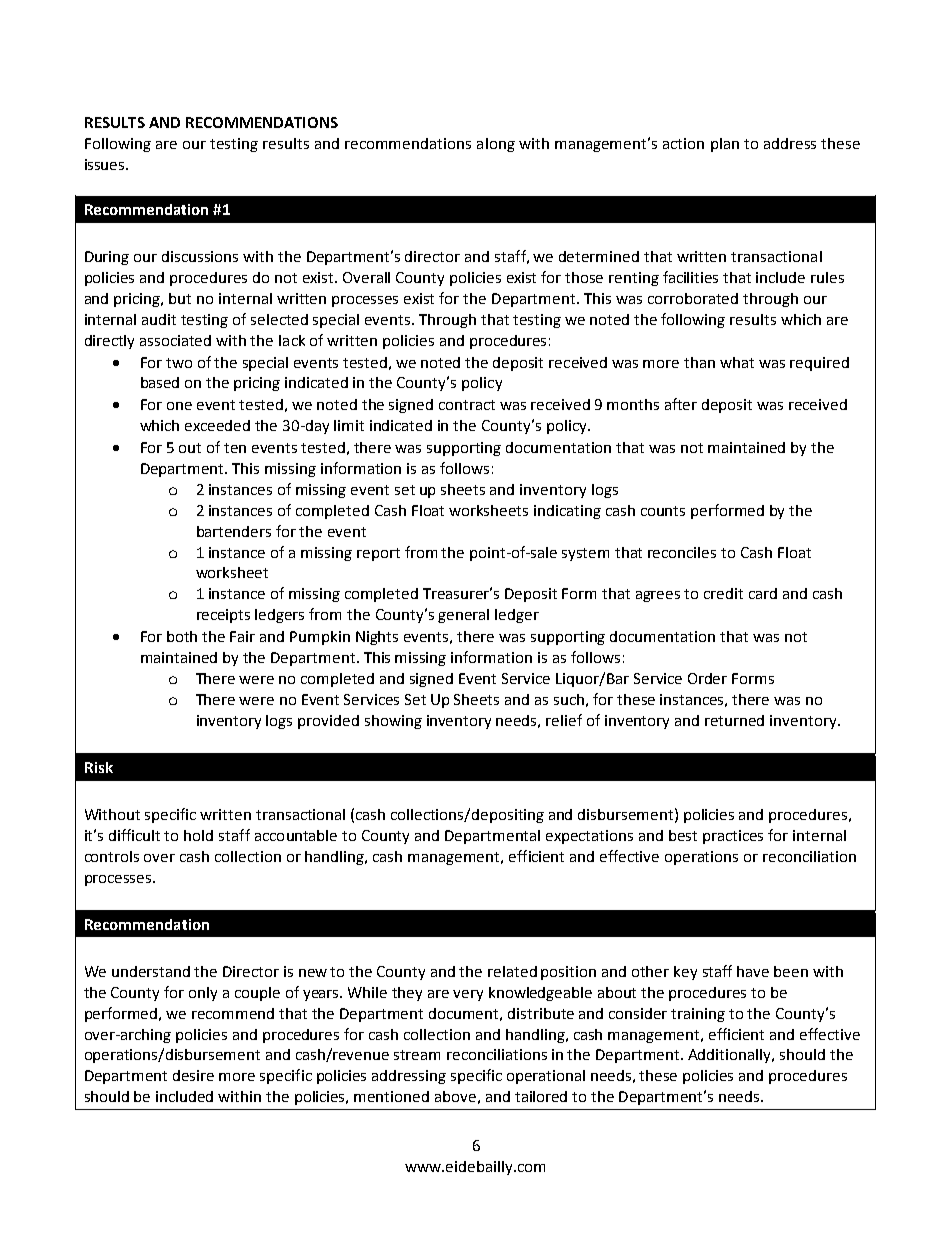 Image resolution: width=952 pixels, height=1233 pixels. Describe the element at coordinates (393, 722) in the document. I see `showing` at that location.
